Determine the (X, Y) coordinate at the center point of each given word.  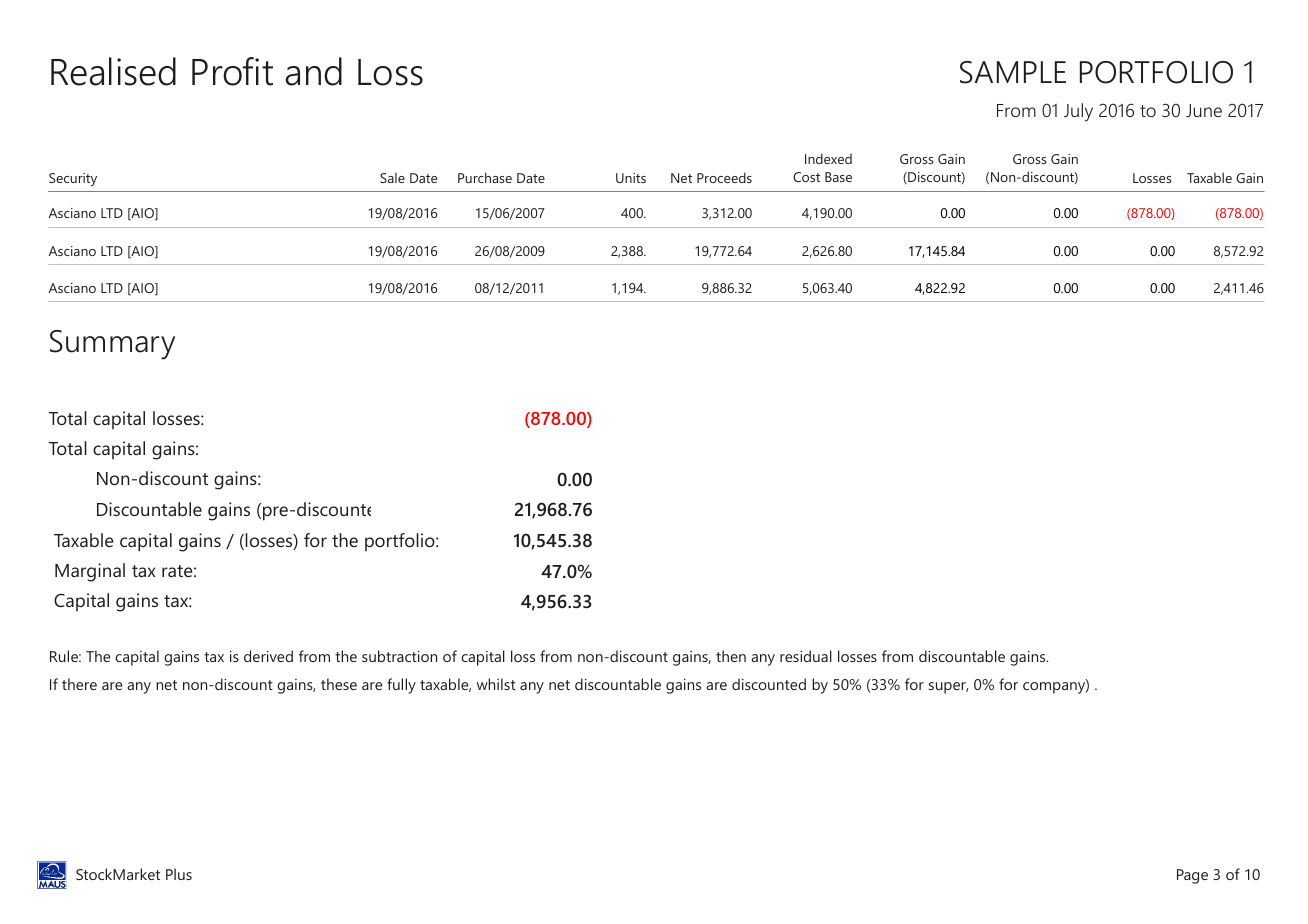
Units (631, 178)
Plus (179, 874)
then (731, 656)
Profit (232, 71)
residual (806, 656)
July (1078, 112)
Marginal (90, 572)
